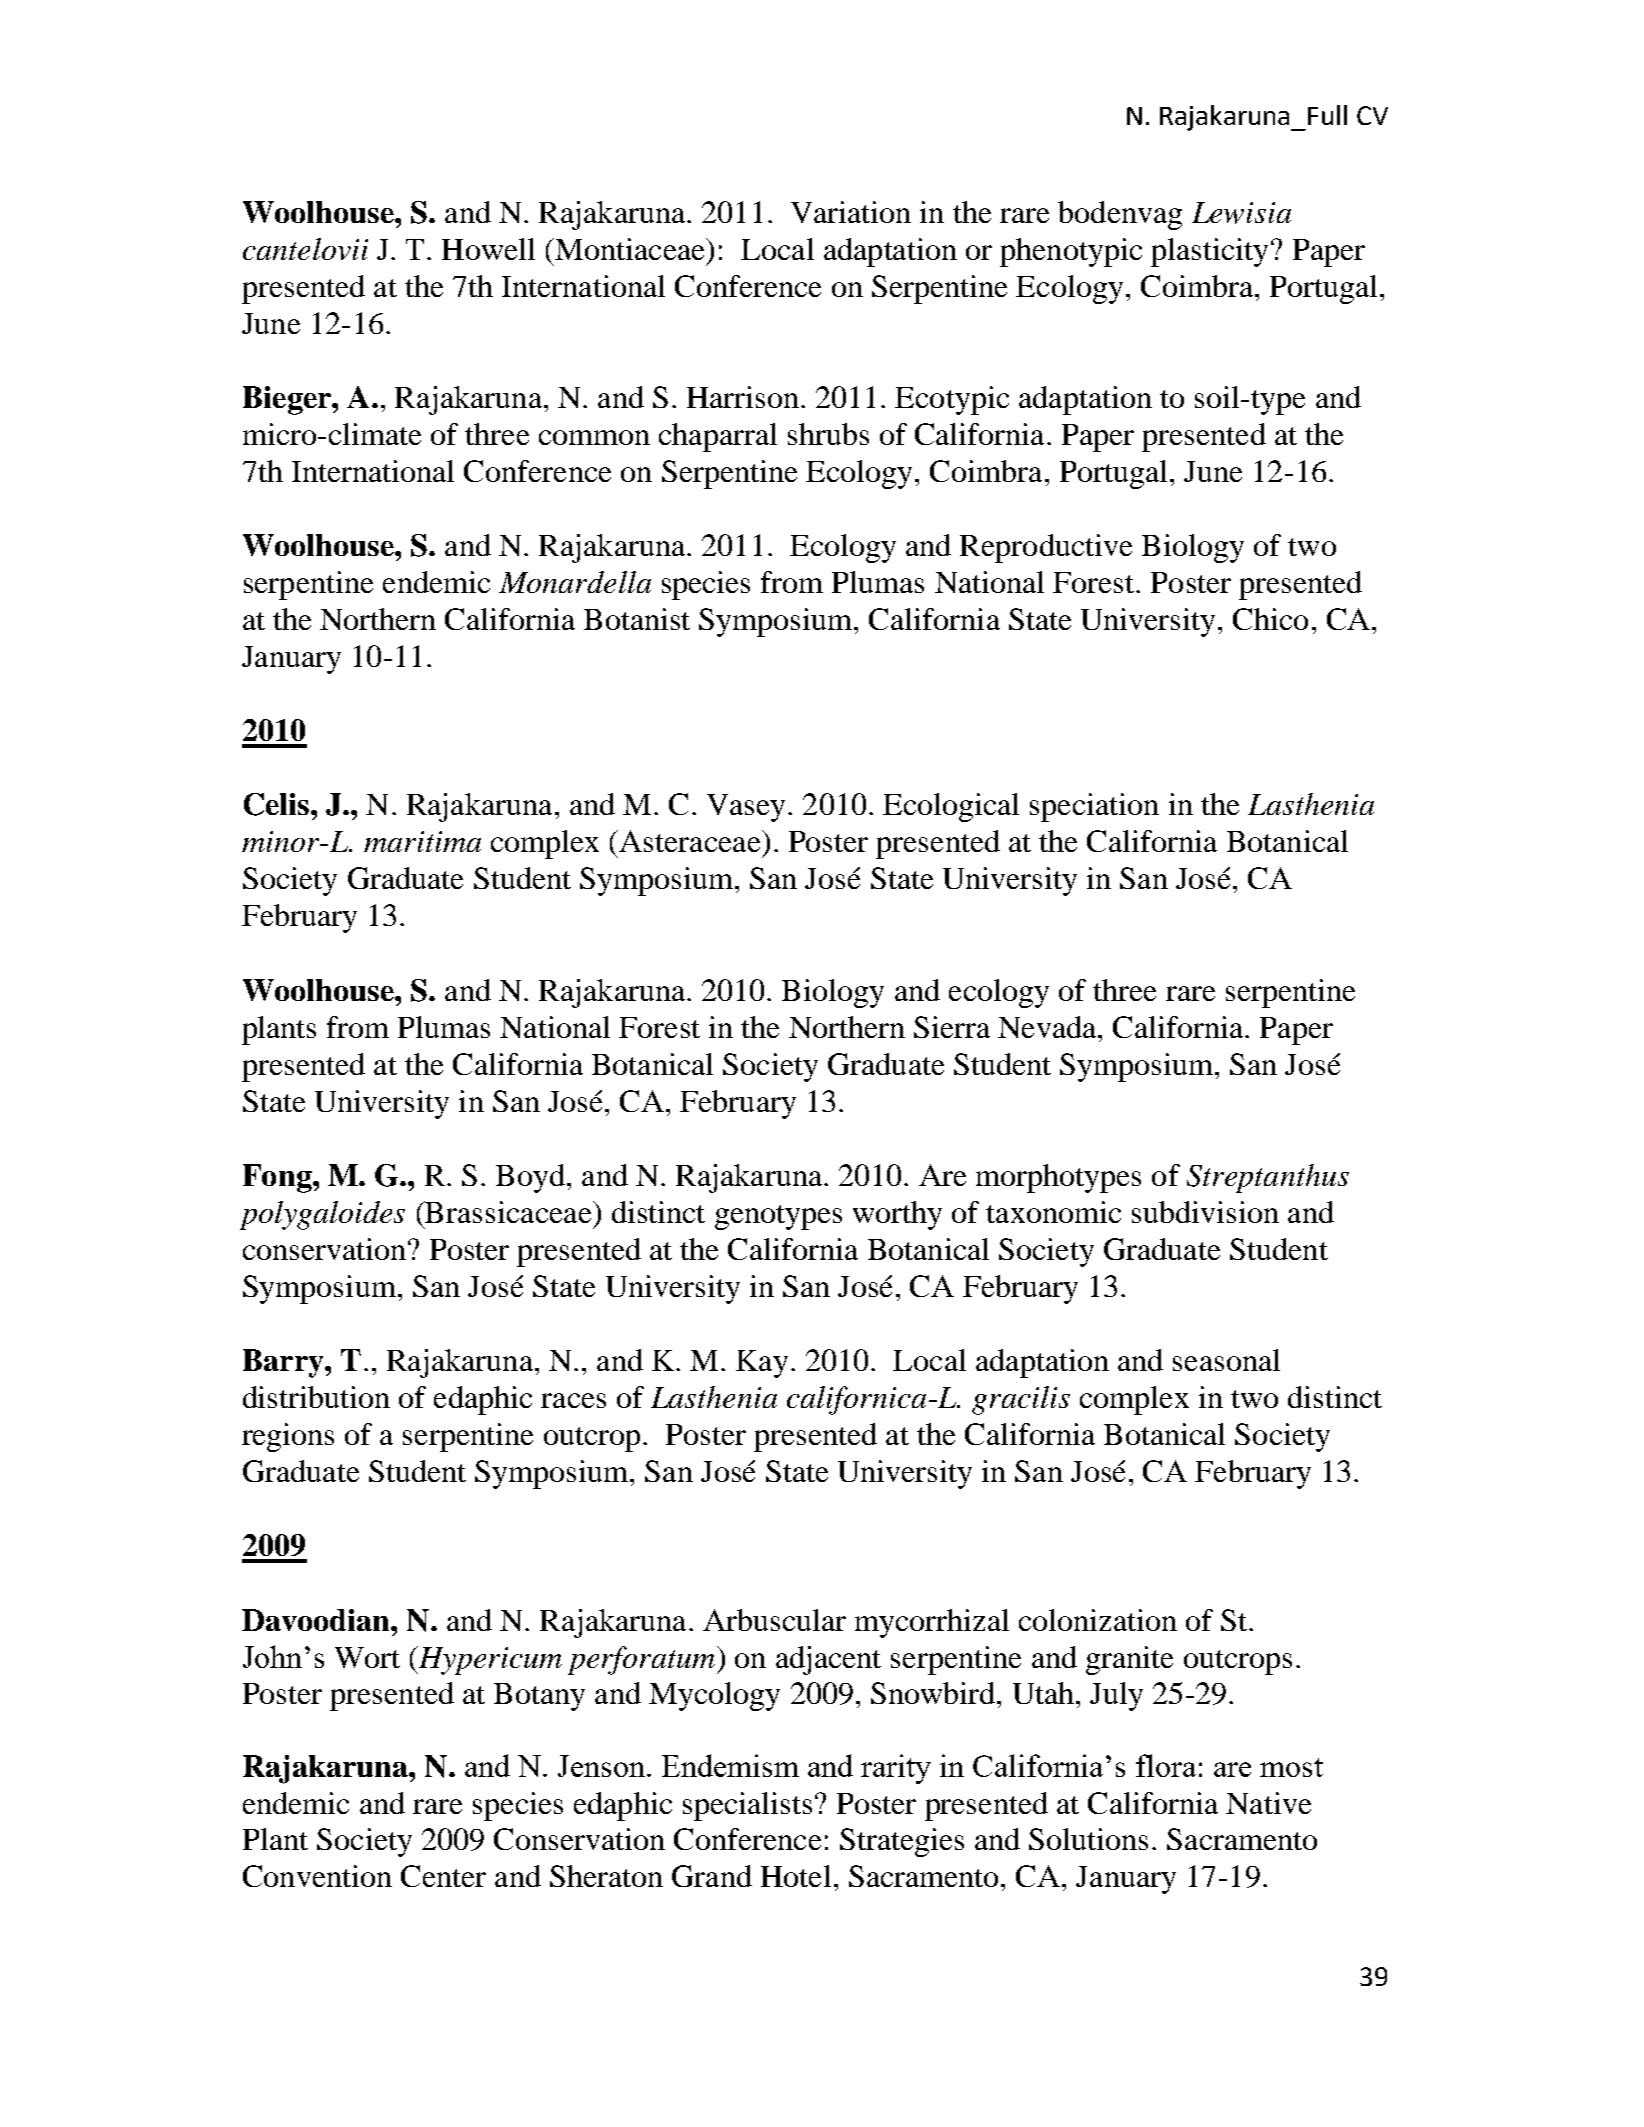 The width and height of the image is (1644, 2127). What do you see at coordinates (1094, 807) in the image?
I see `speciation` at bounding box center [1094, 807].
